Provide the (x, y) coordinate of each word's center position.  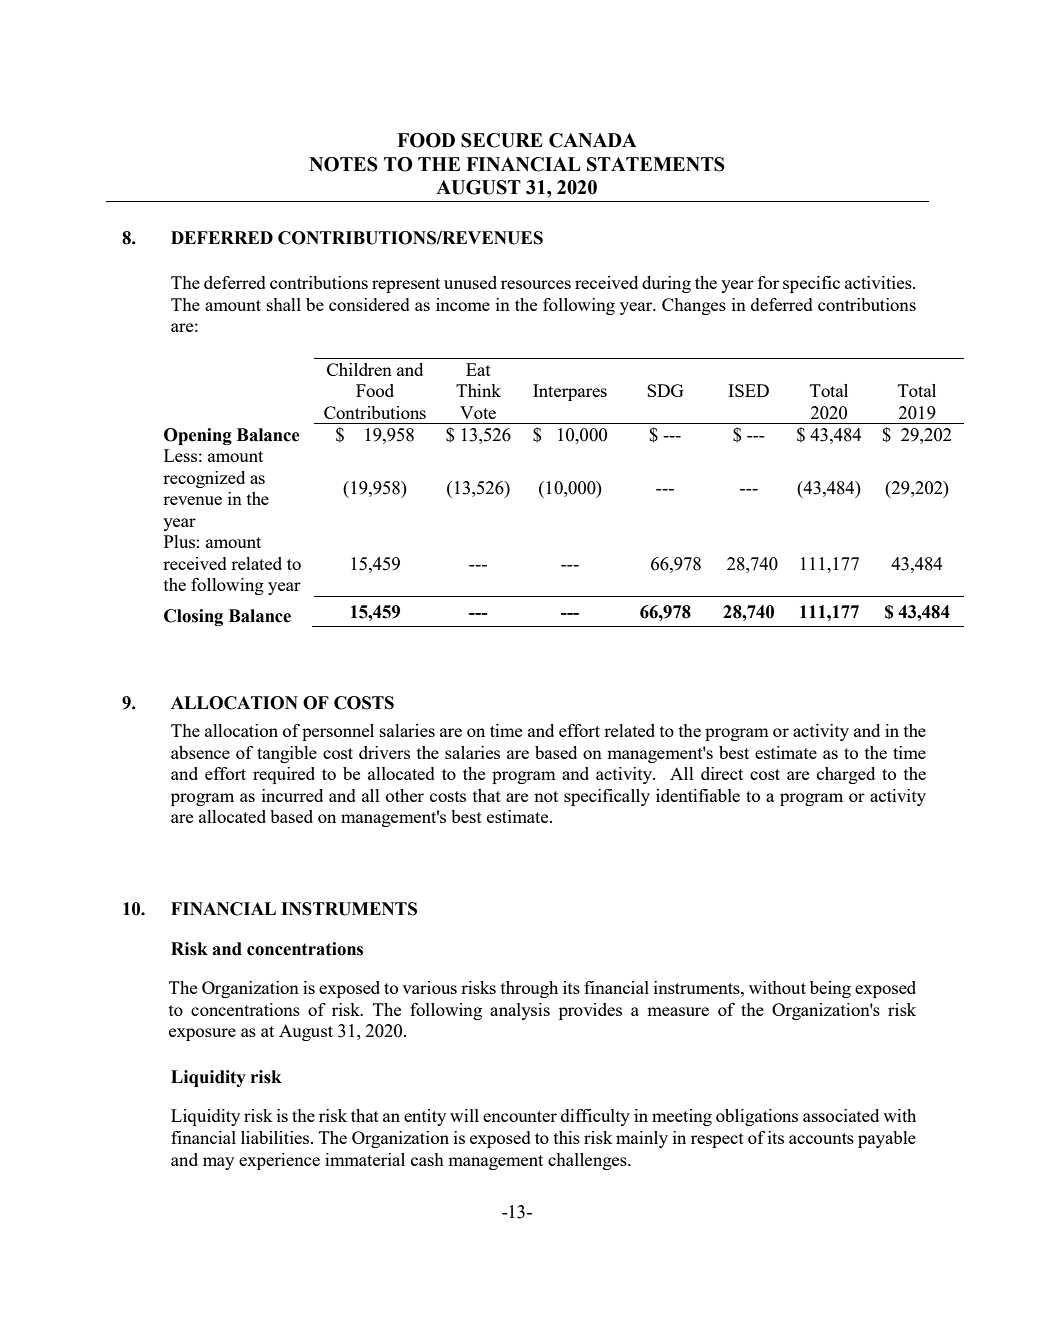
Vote (478, 412)
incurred (292, 795)
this (567, 1137)
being (830, 989)
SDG (665, 390)
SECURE (502, 140)
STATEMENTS (656, 164)
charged (846, 775)
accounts (821, 1138)
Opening (198, 436)
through (529, 989)
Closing (193, 617)
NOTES (343, 164)
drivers (384, 752)
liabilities (276, 1137)
